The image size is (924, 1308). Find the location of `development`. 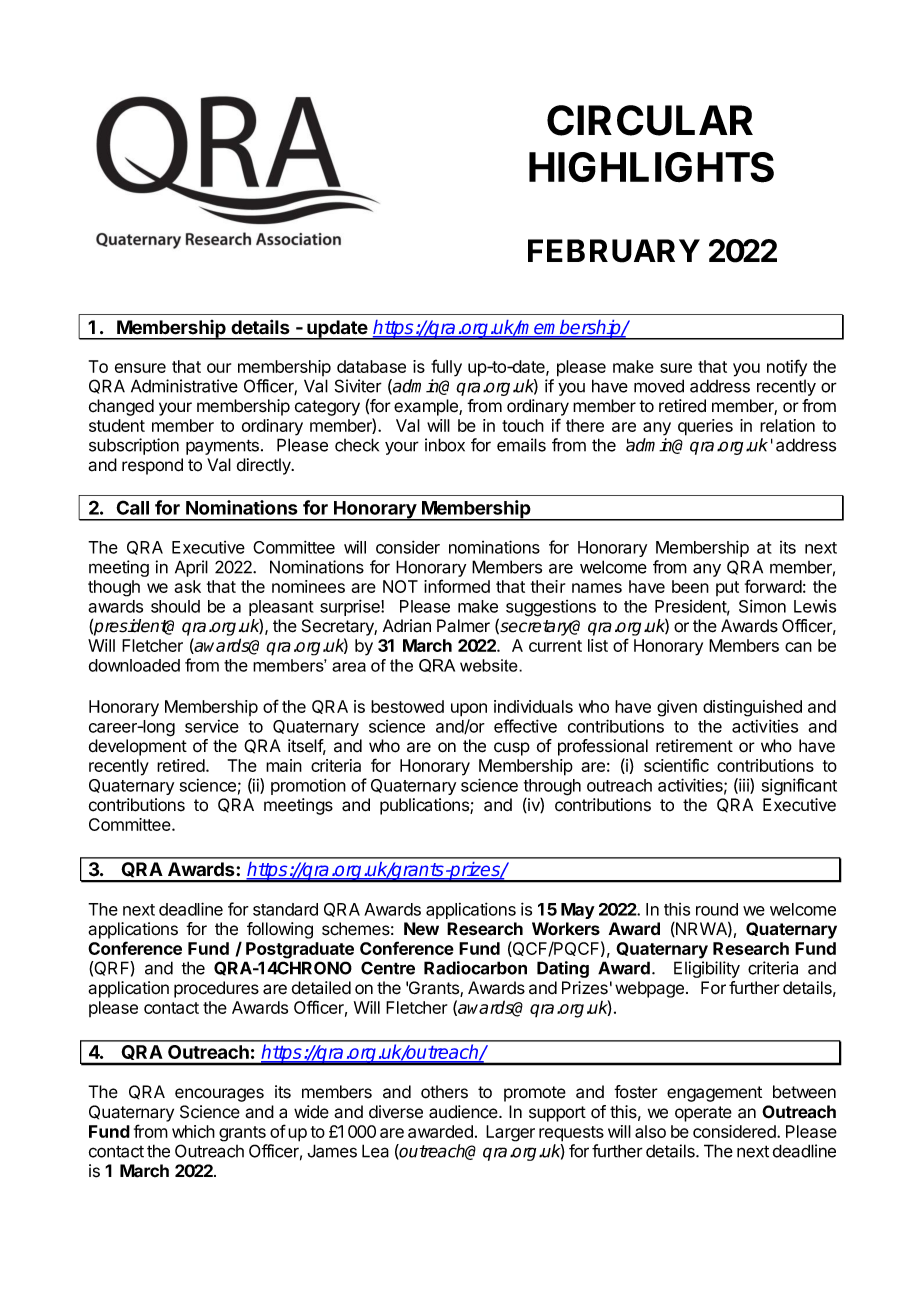

development is located at coordinates (138, 747).
